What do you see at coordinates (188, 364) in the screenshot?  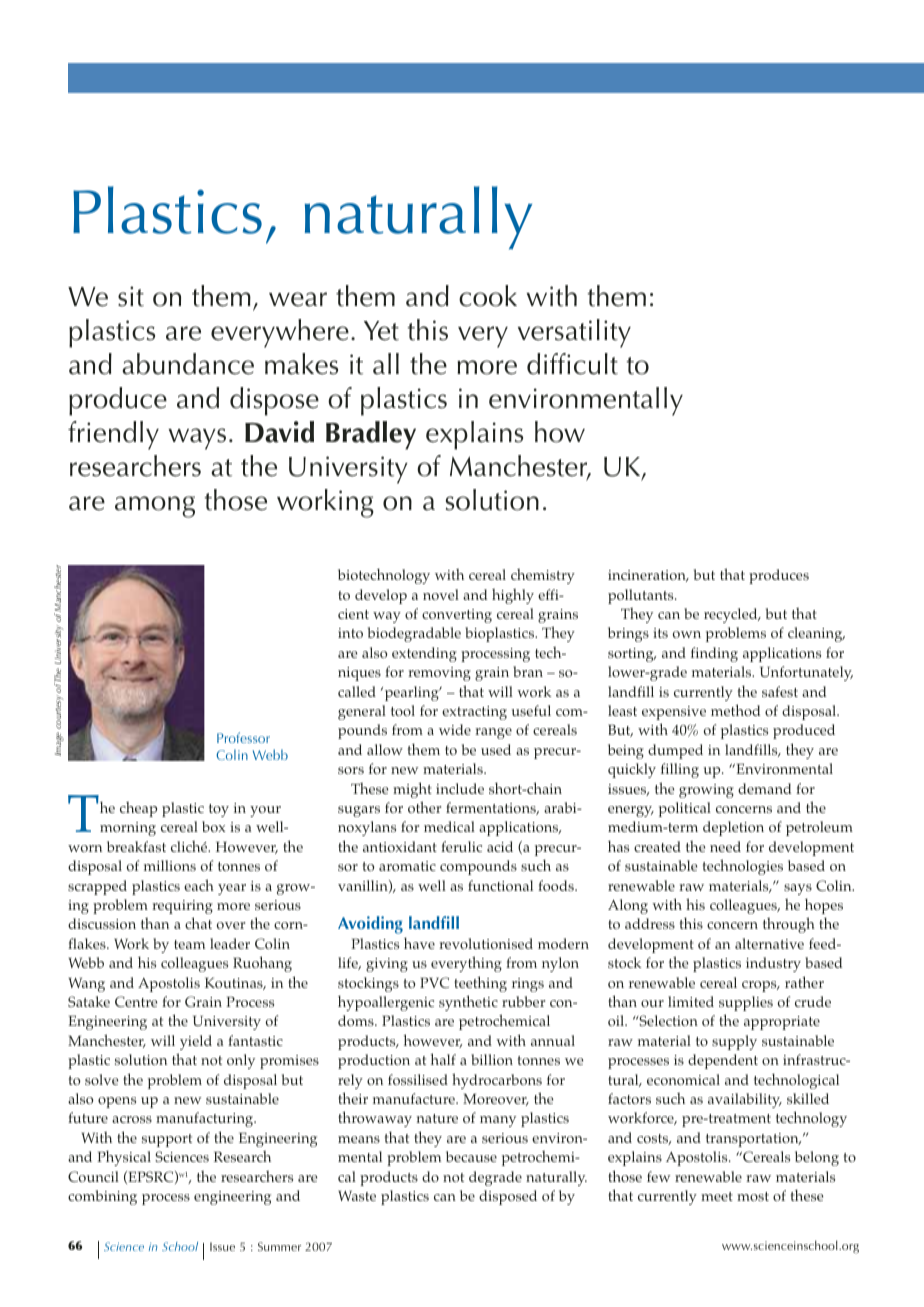 I see `abundance` at bounding box center [188, 364].
